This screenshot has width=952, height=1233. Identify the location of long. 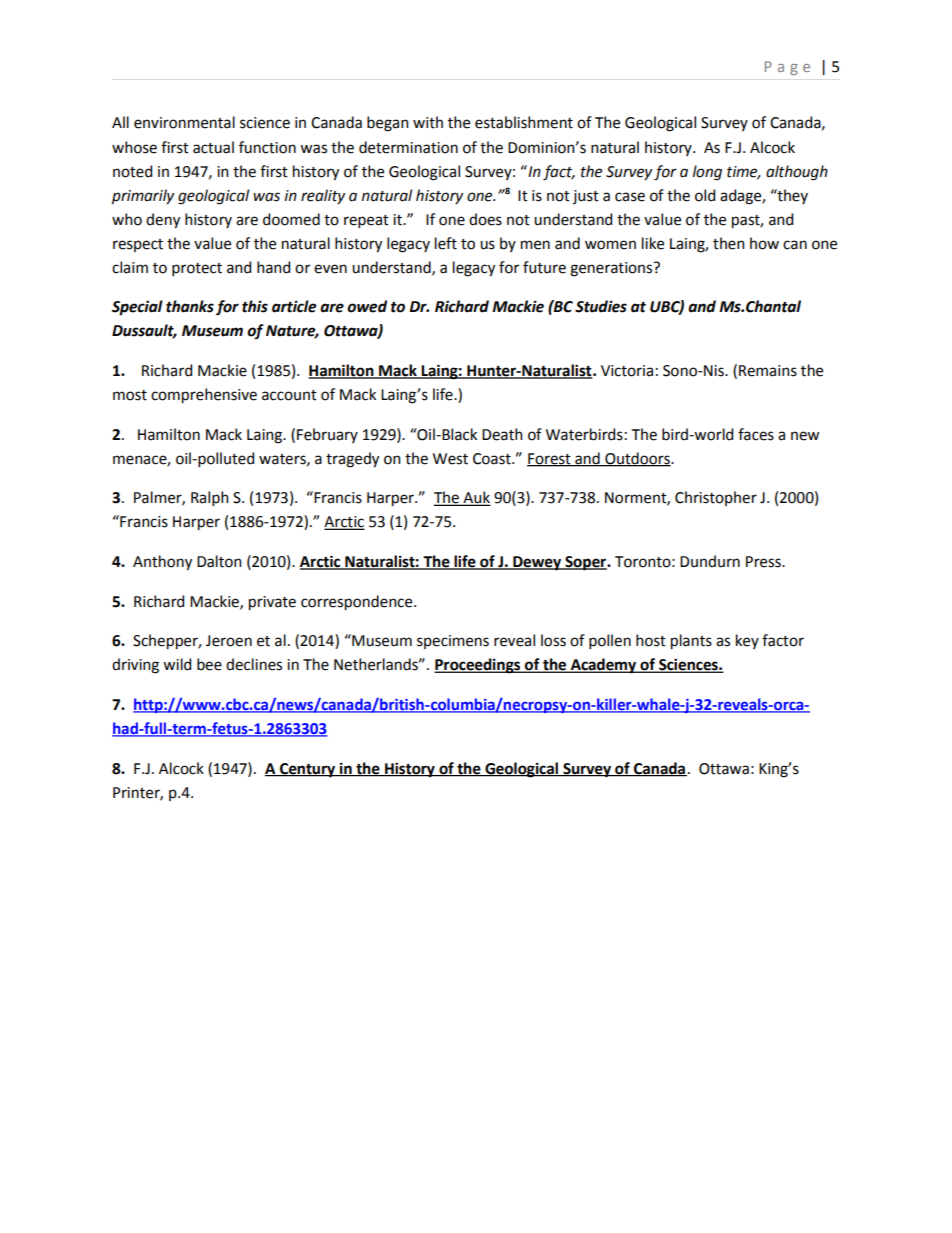
(707, 173).
